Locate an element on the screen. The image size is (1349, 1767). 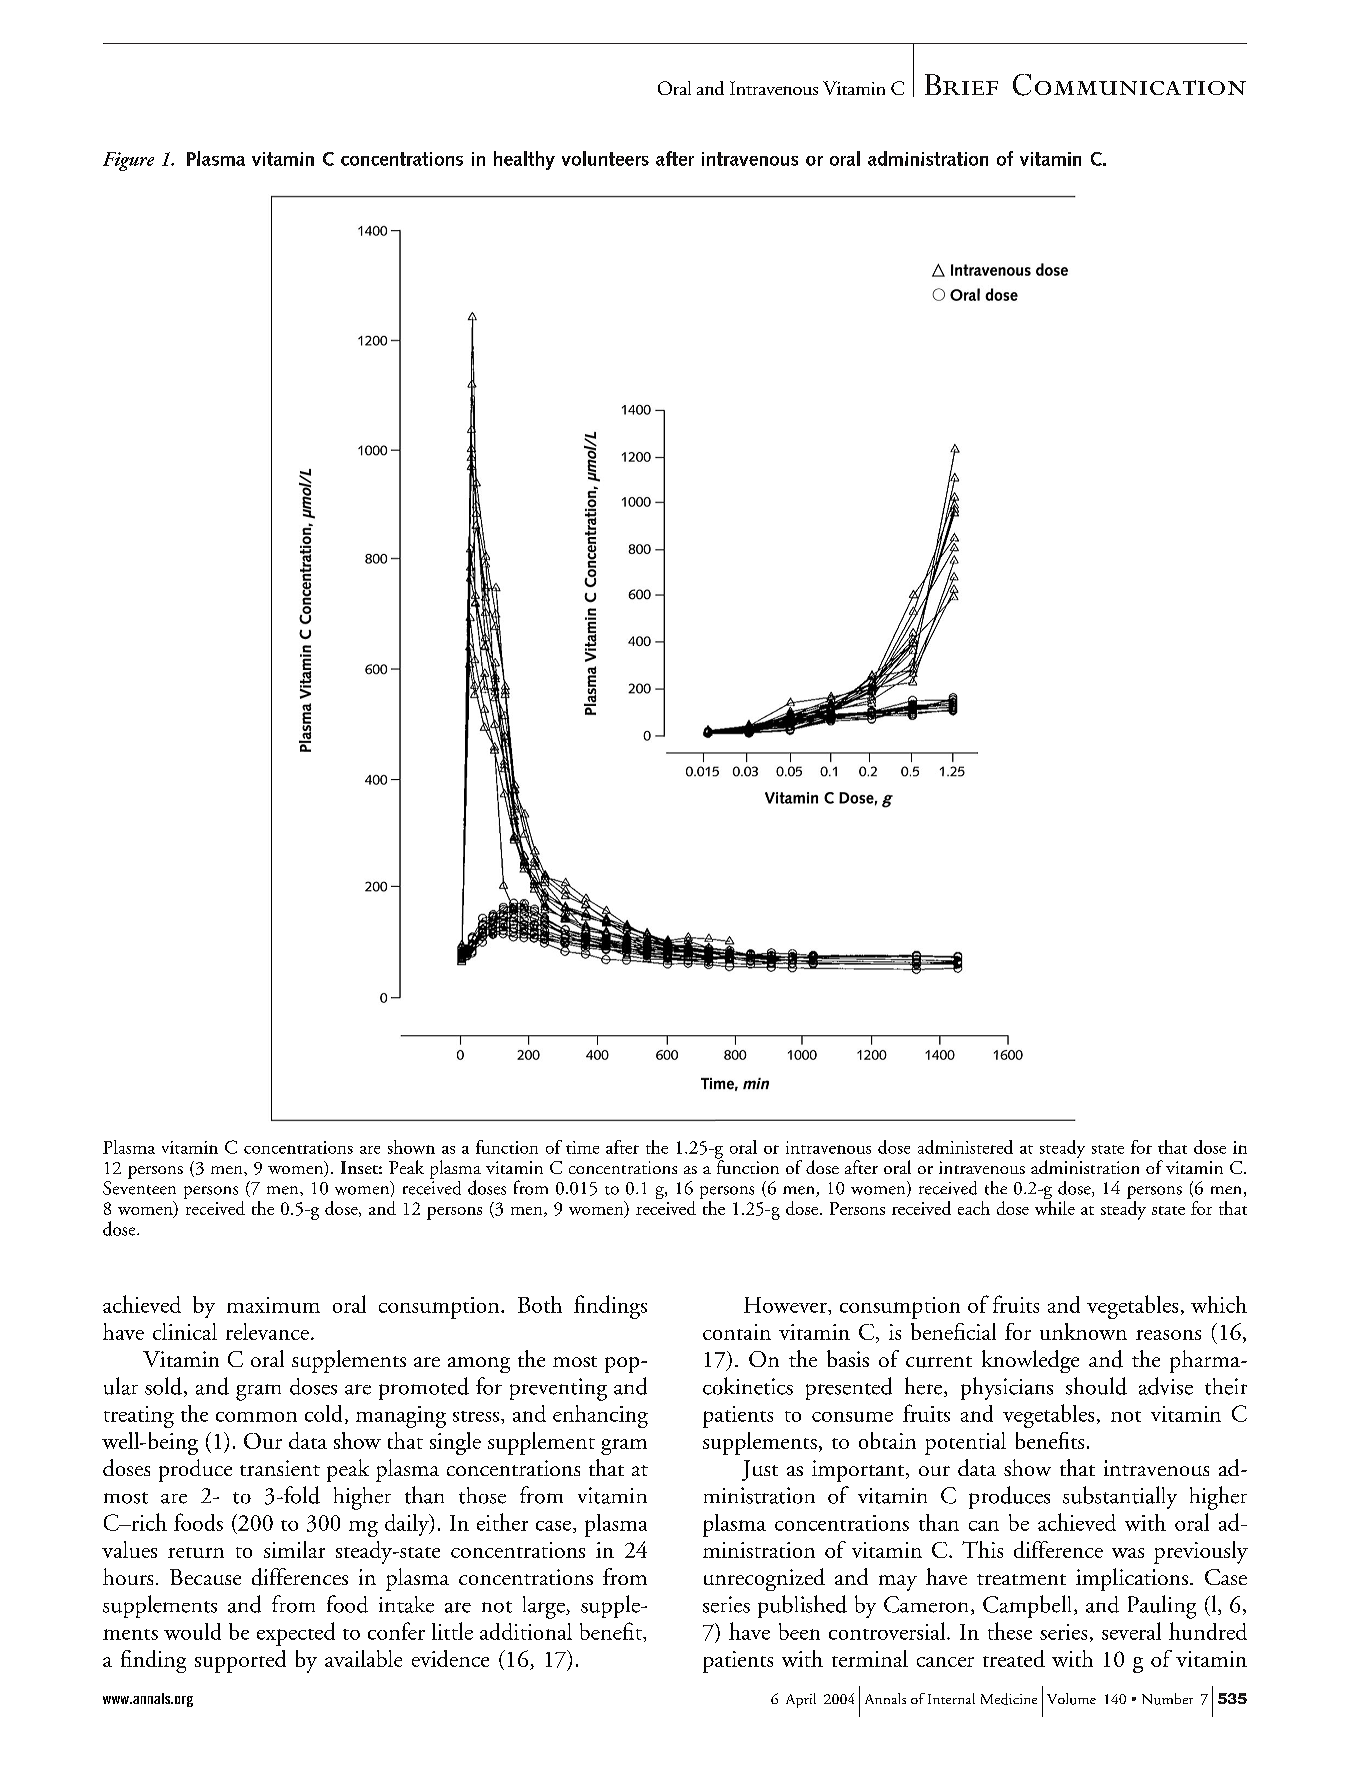
maximum is located at coordinates (273, 1305).
